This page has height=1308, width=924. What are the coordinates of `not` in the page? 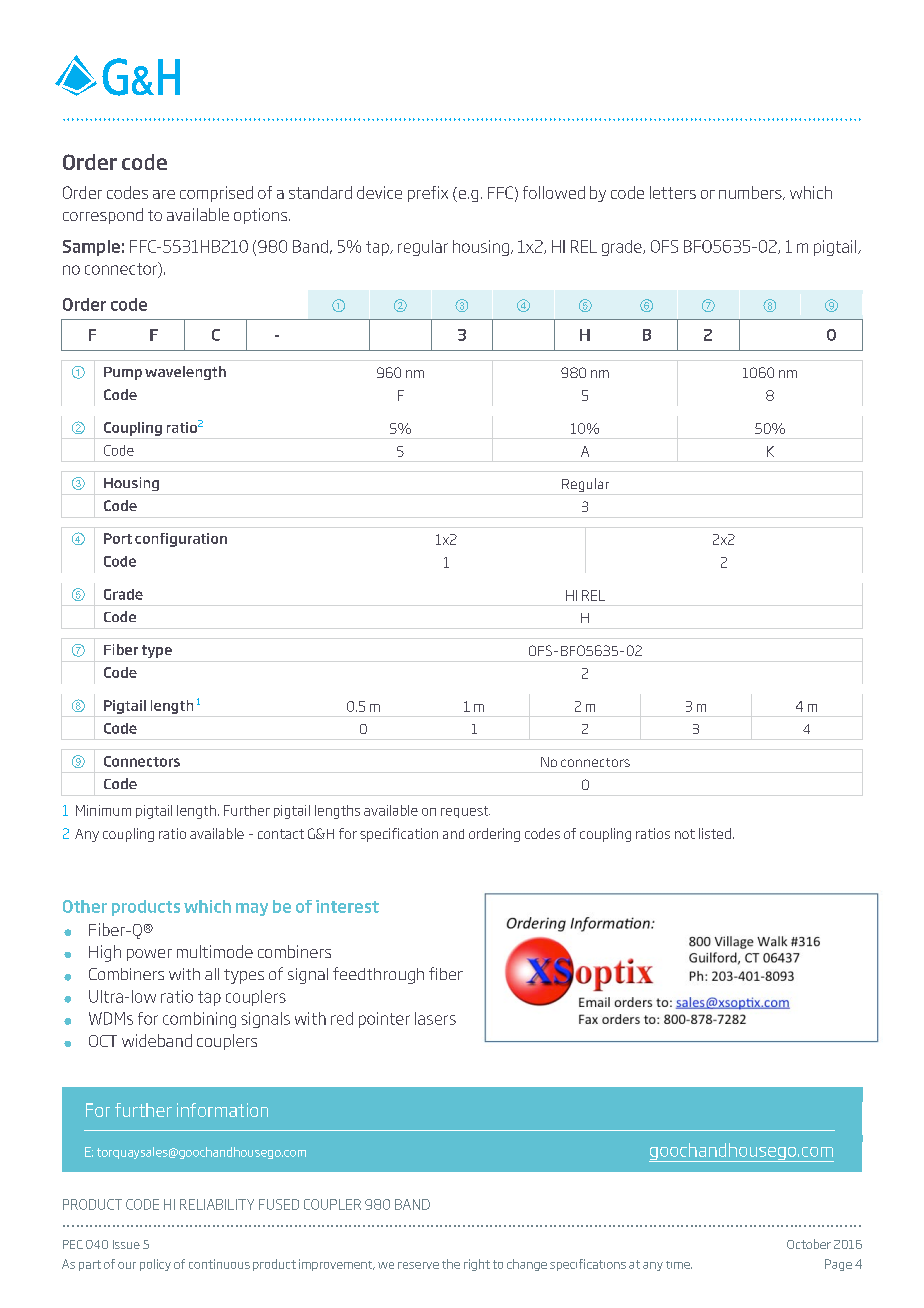 It's located at (685, 834).
